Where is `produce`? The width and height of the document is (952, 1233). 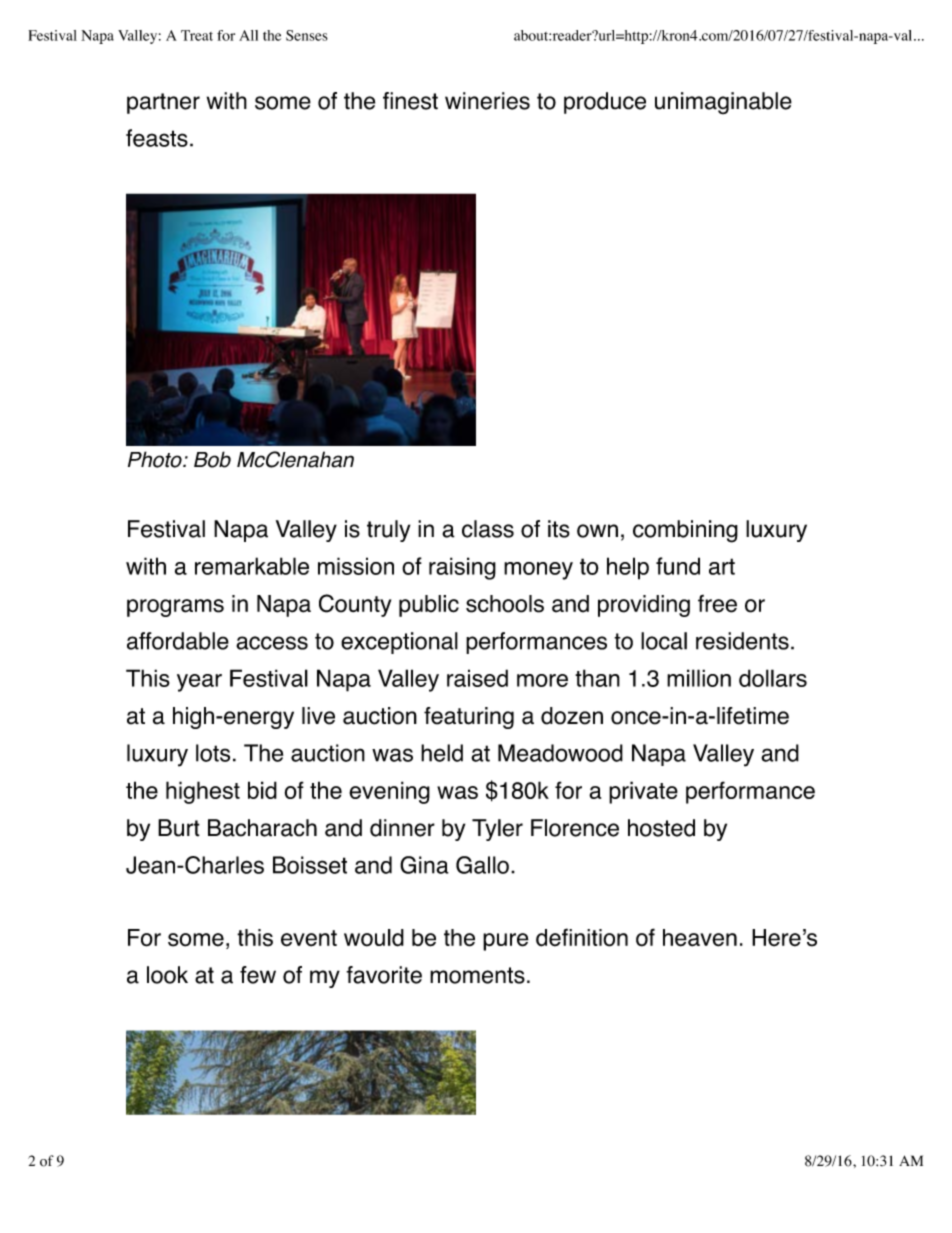
produce is located at coordinates (605, 103).
